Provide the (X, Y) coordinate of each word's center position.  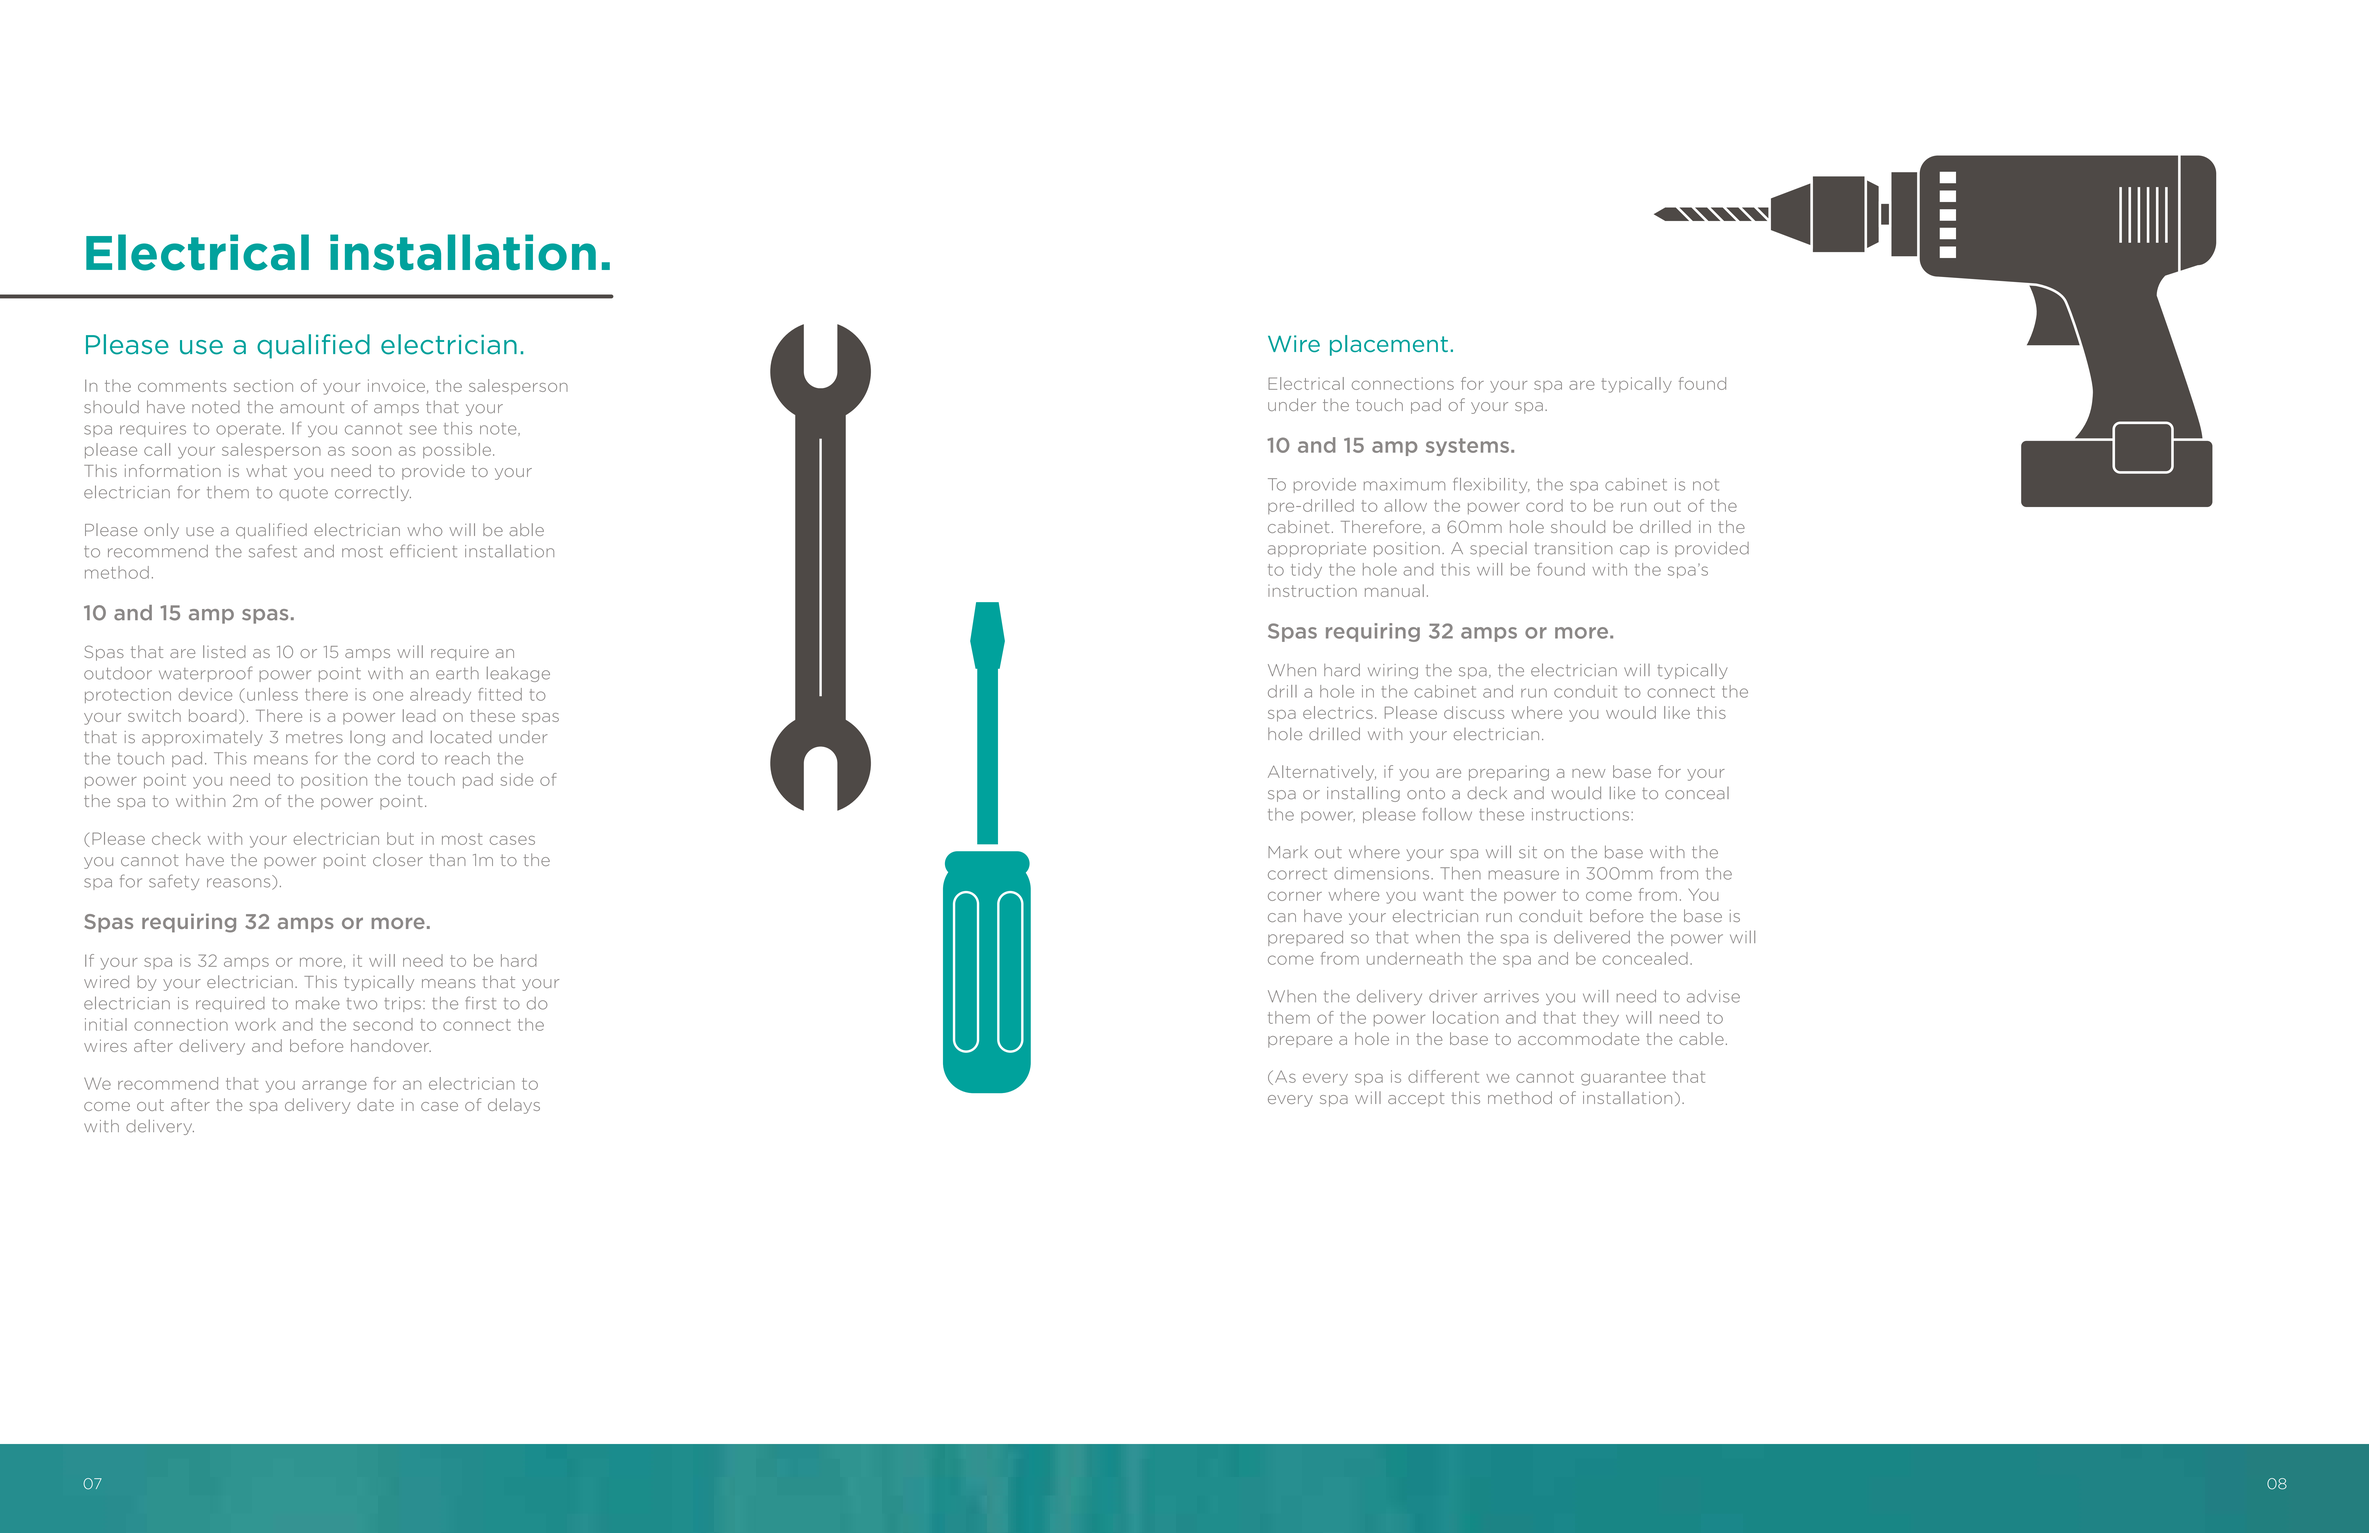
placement (1389, 345)
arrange (334, 1086)
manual (1394, 590)
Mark (1288, 852)
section (263, 385)
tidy (1306, 571)
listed (224, 651)
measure (1524, 875)
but (400, 838)
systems (1467, 447)
